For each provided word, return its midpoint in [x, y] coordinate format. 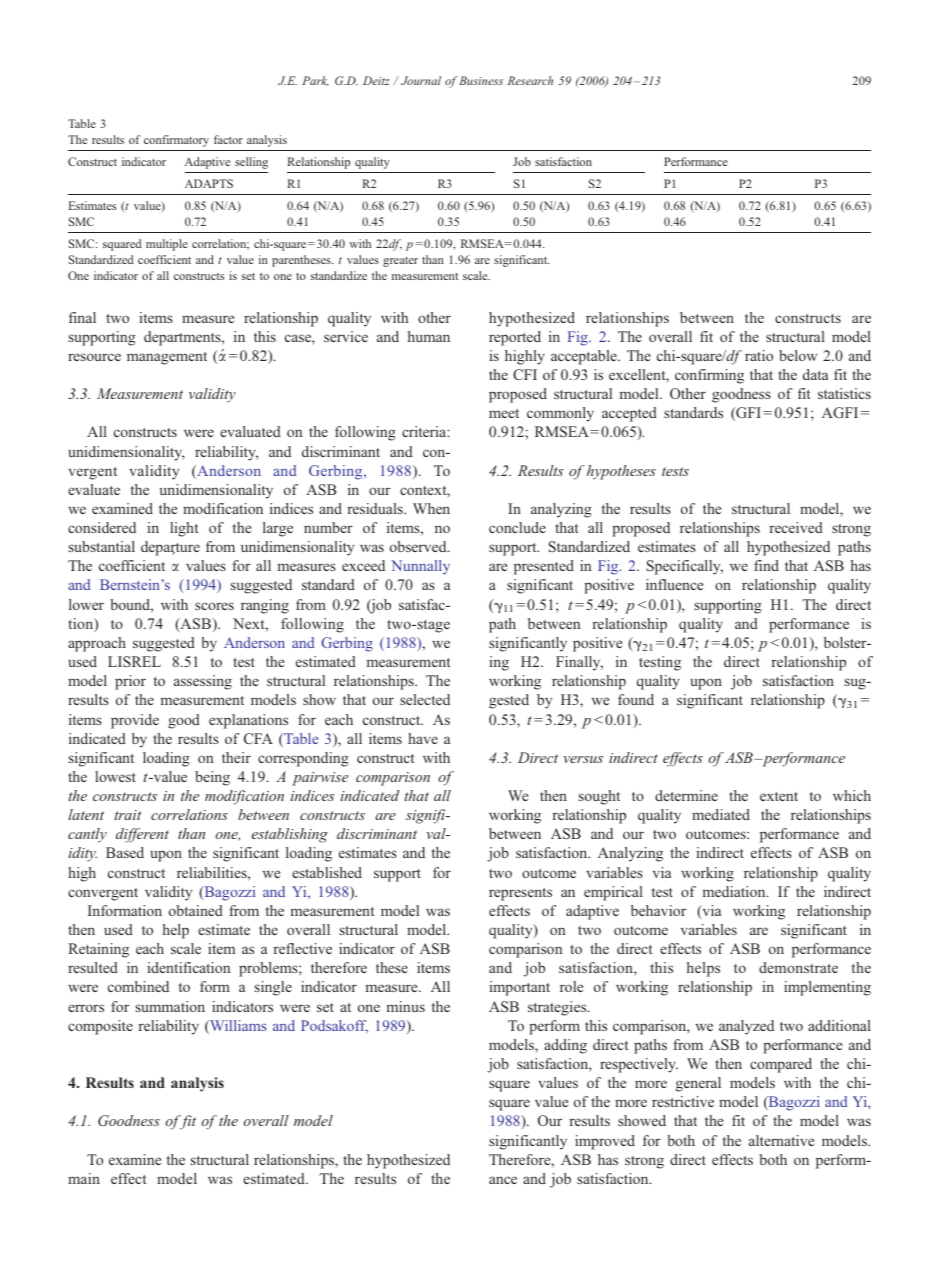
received [796, 527]
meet [504, 413]
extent [779, 796]
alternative [781, 1140]
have [423, 738]
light [184, 529]
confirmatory [176, 141]
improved [605, 1142]
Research [530, 80]
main [84, 1178]
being [212, 778]
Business [481, 80]
